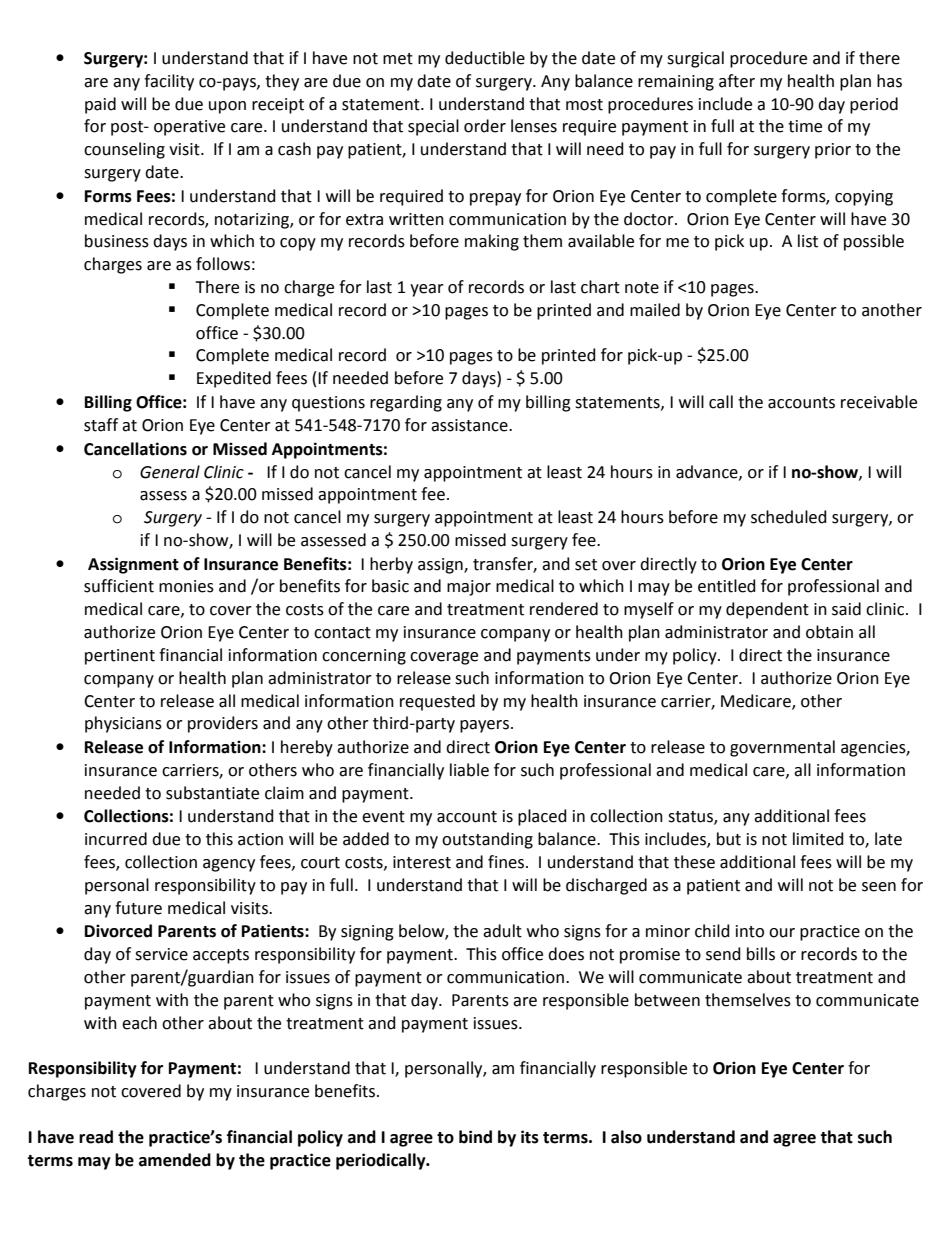 This screenshot has width=952, height=1233. What do you see at coordinates (175, 1160) in the screenshot?
I see `amended` at bounding box center [175, 1160].
